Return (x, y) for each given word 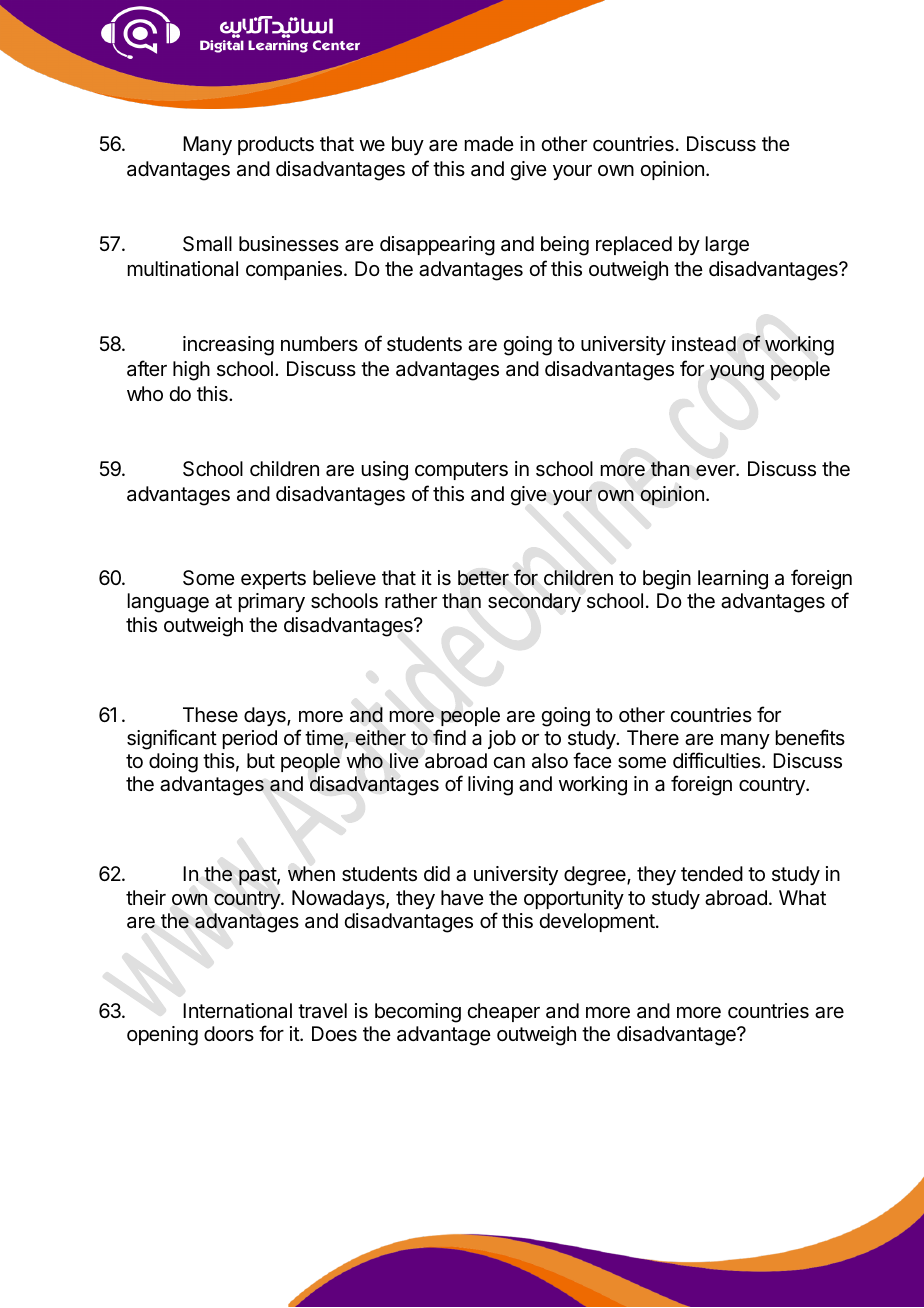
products (276, 145)
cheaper (503, 1012)
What (802, 898)
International (237, 1011)
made (489, 144)
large (727, 246)
